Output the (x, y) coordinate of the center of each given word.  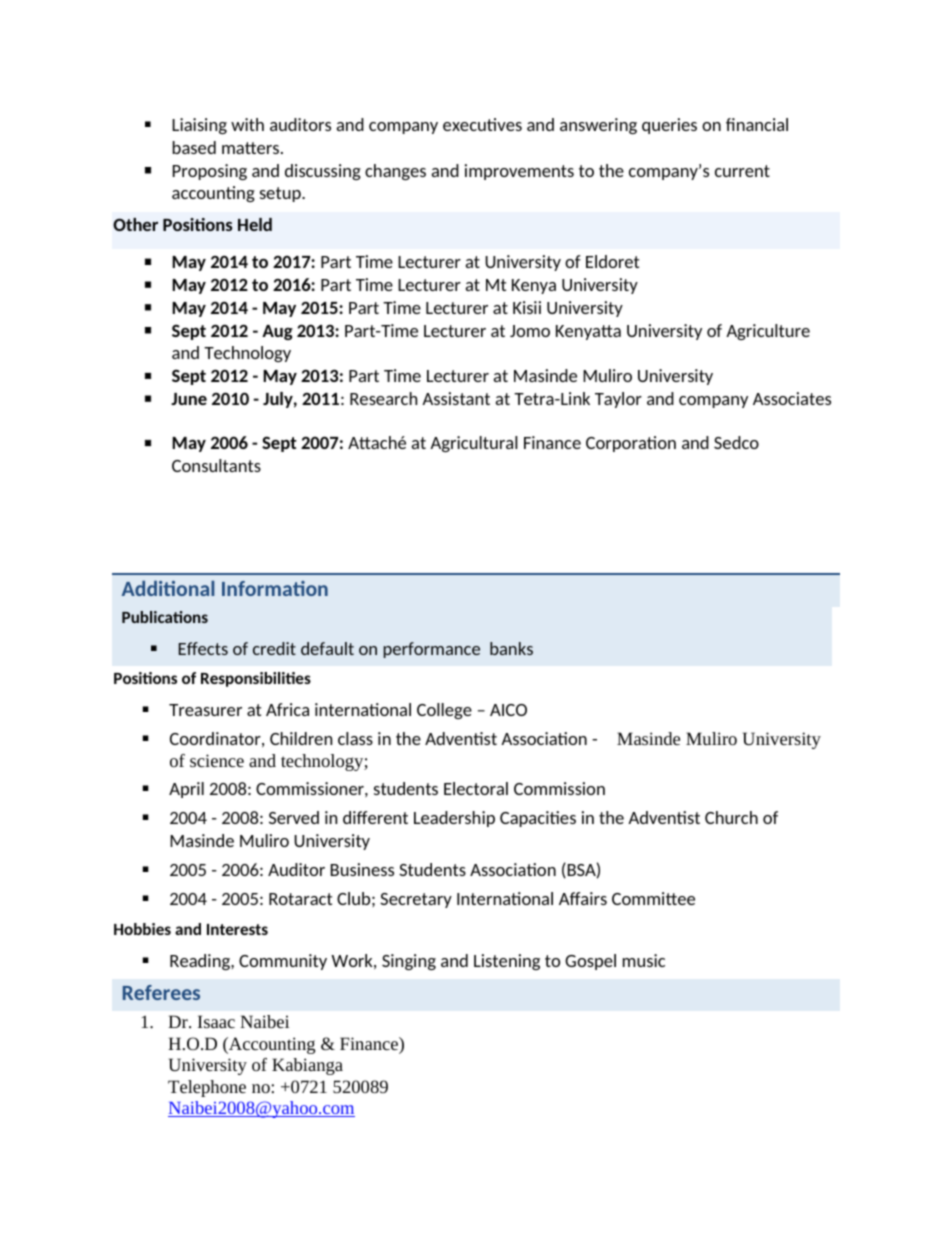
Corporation (631, 444)
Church (731, 817)
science (217, 760)
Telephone (207, 1088)
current (742, 171)
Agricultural (474, 444)
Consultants (216, 465)
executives (482, 124)
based (194, 147)
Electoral (476, 788)
